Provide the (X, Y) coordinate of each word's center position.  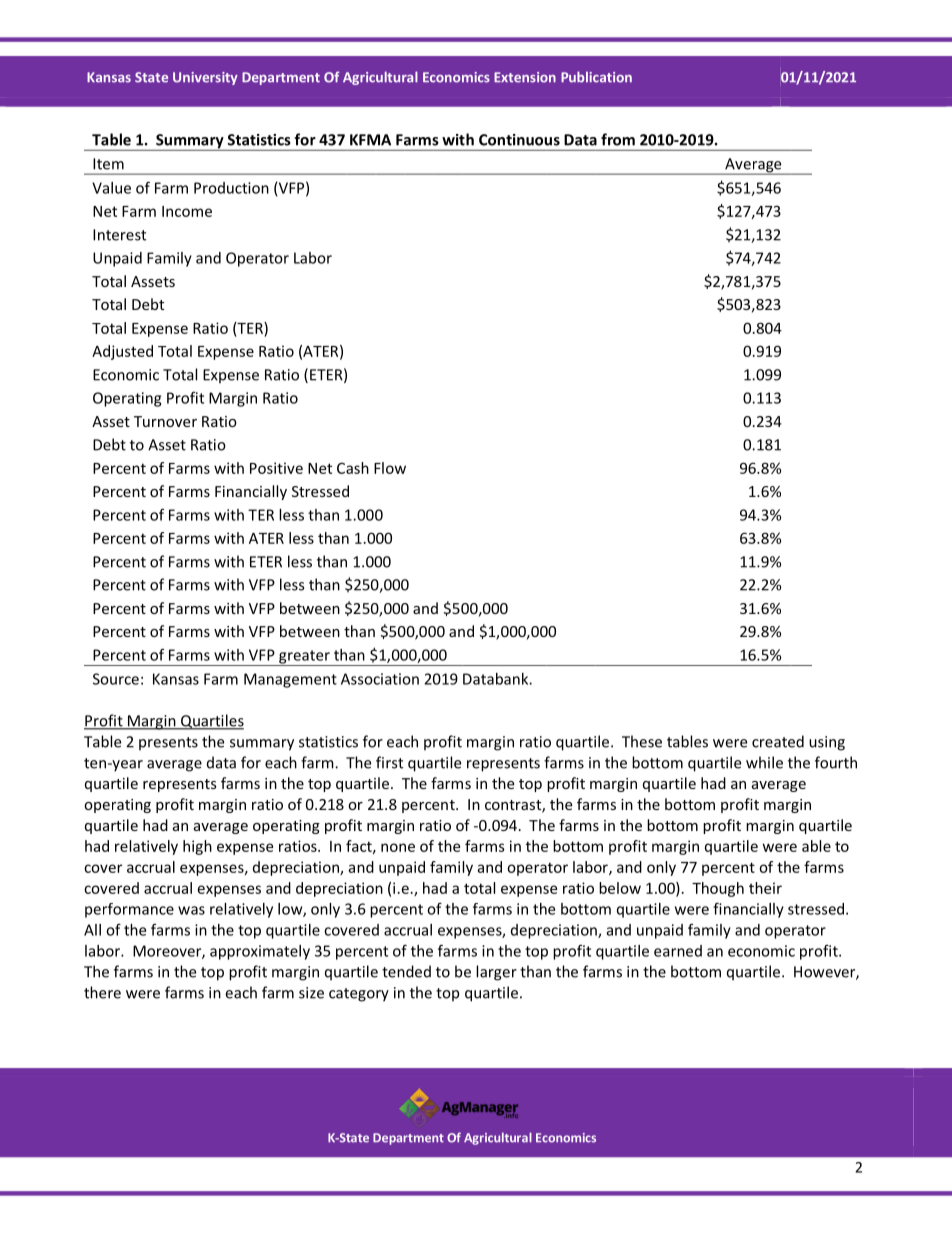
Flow (390, 468)
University (205, 78)
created (778, 741)
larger (496, 973)
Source (116, 679)
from (618, 139)
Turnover (165, 421)
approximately (260, 952)
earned (678, 951)
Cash (353, 468)
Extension (525, 77)
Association (380, 679)
